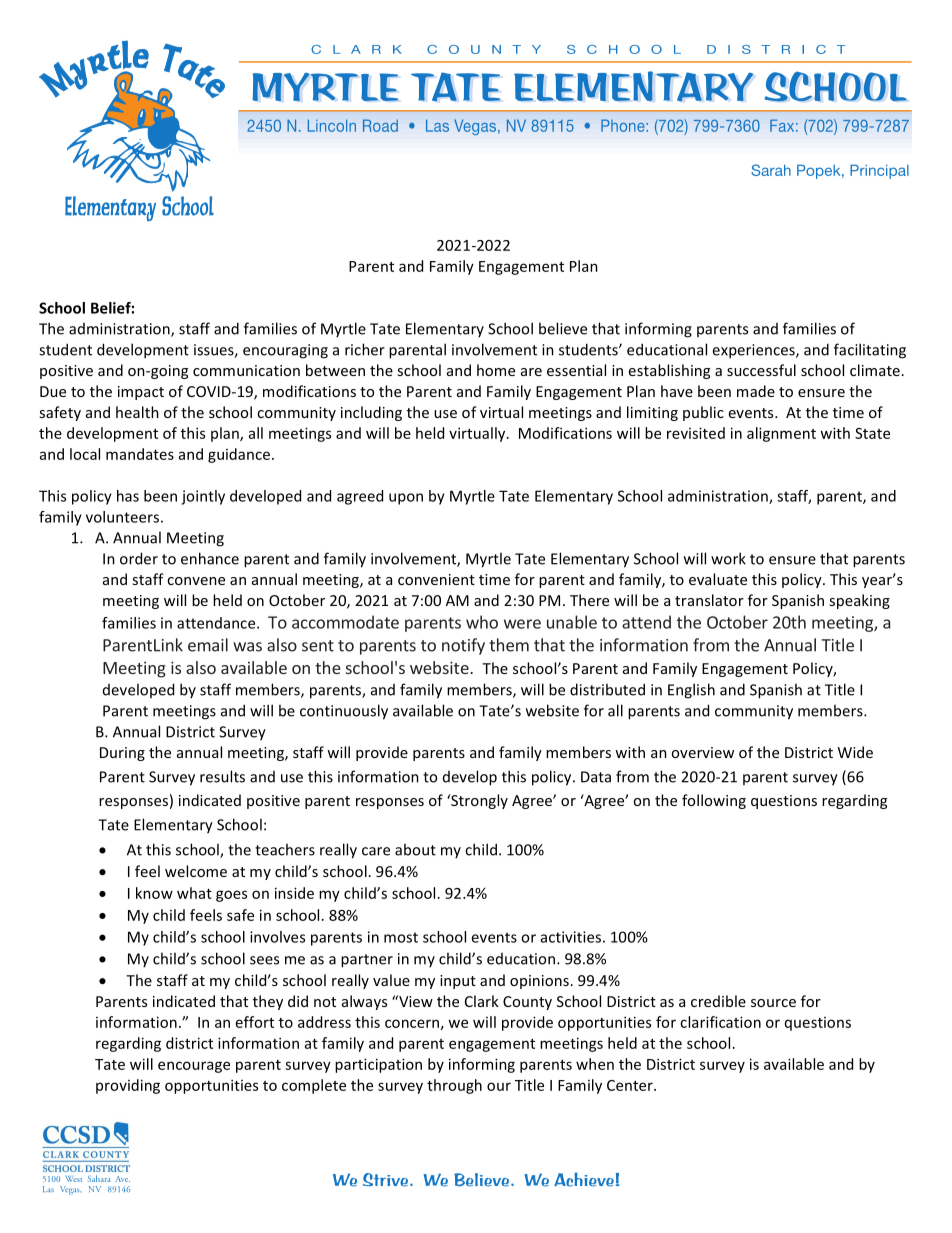  What do you see at coordinates (122, 754) in the document?
I see `During` at bounding box center [122, 754].
